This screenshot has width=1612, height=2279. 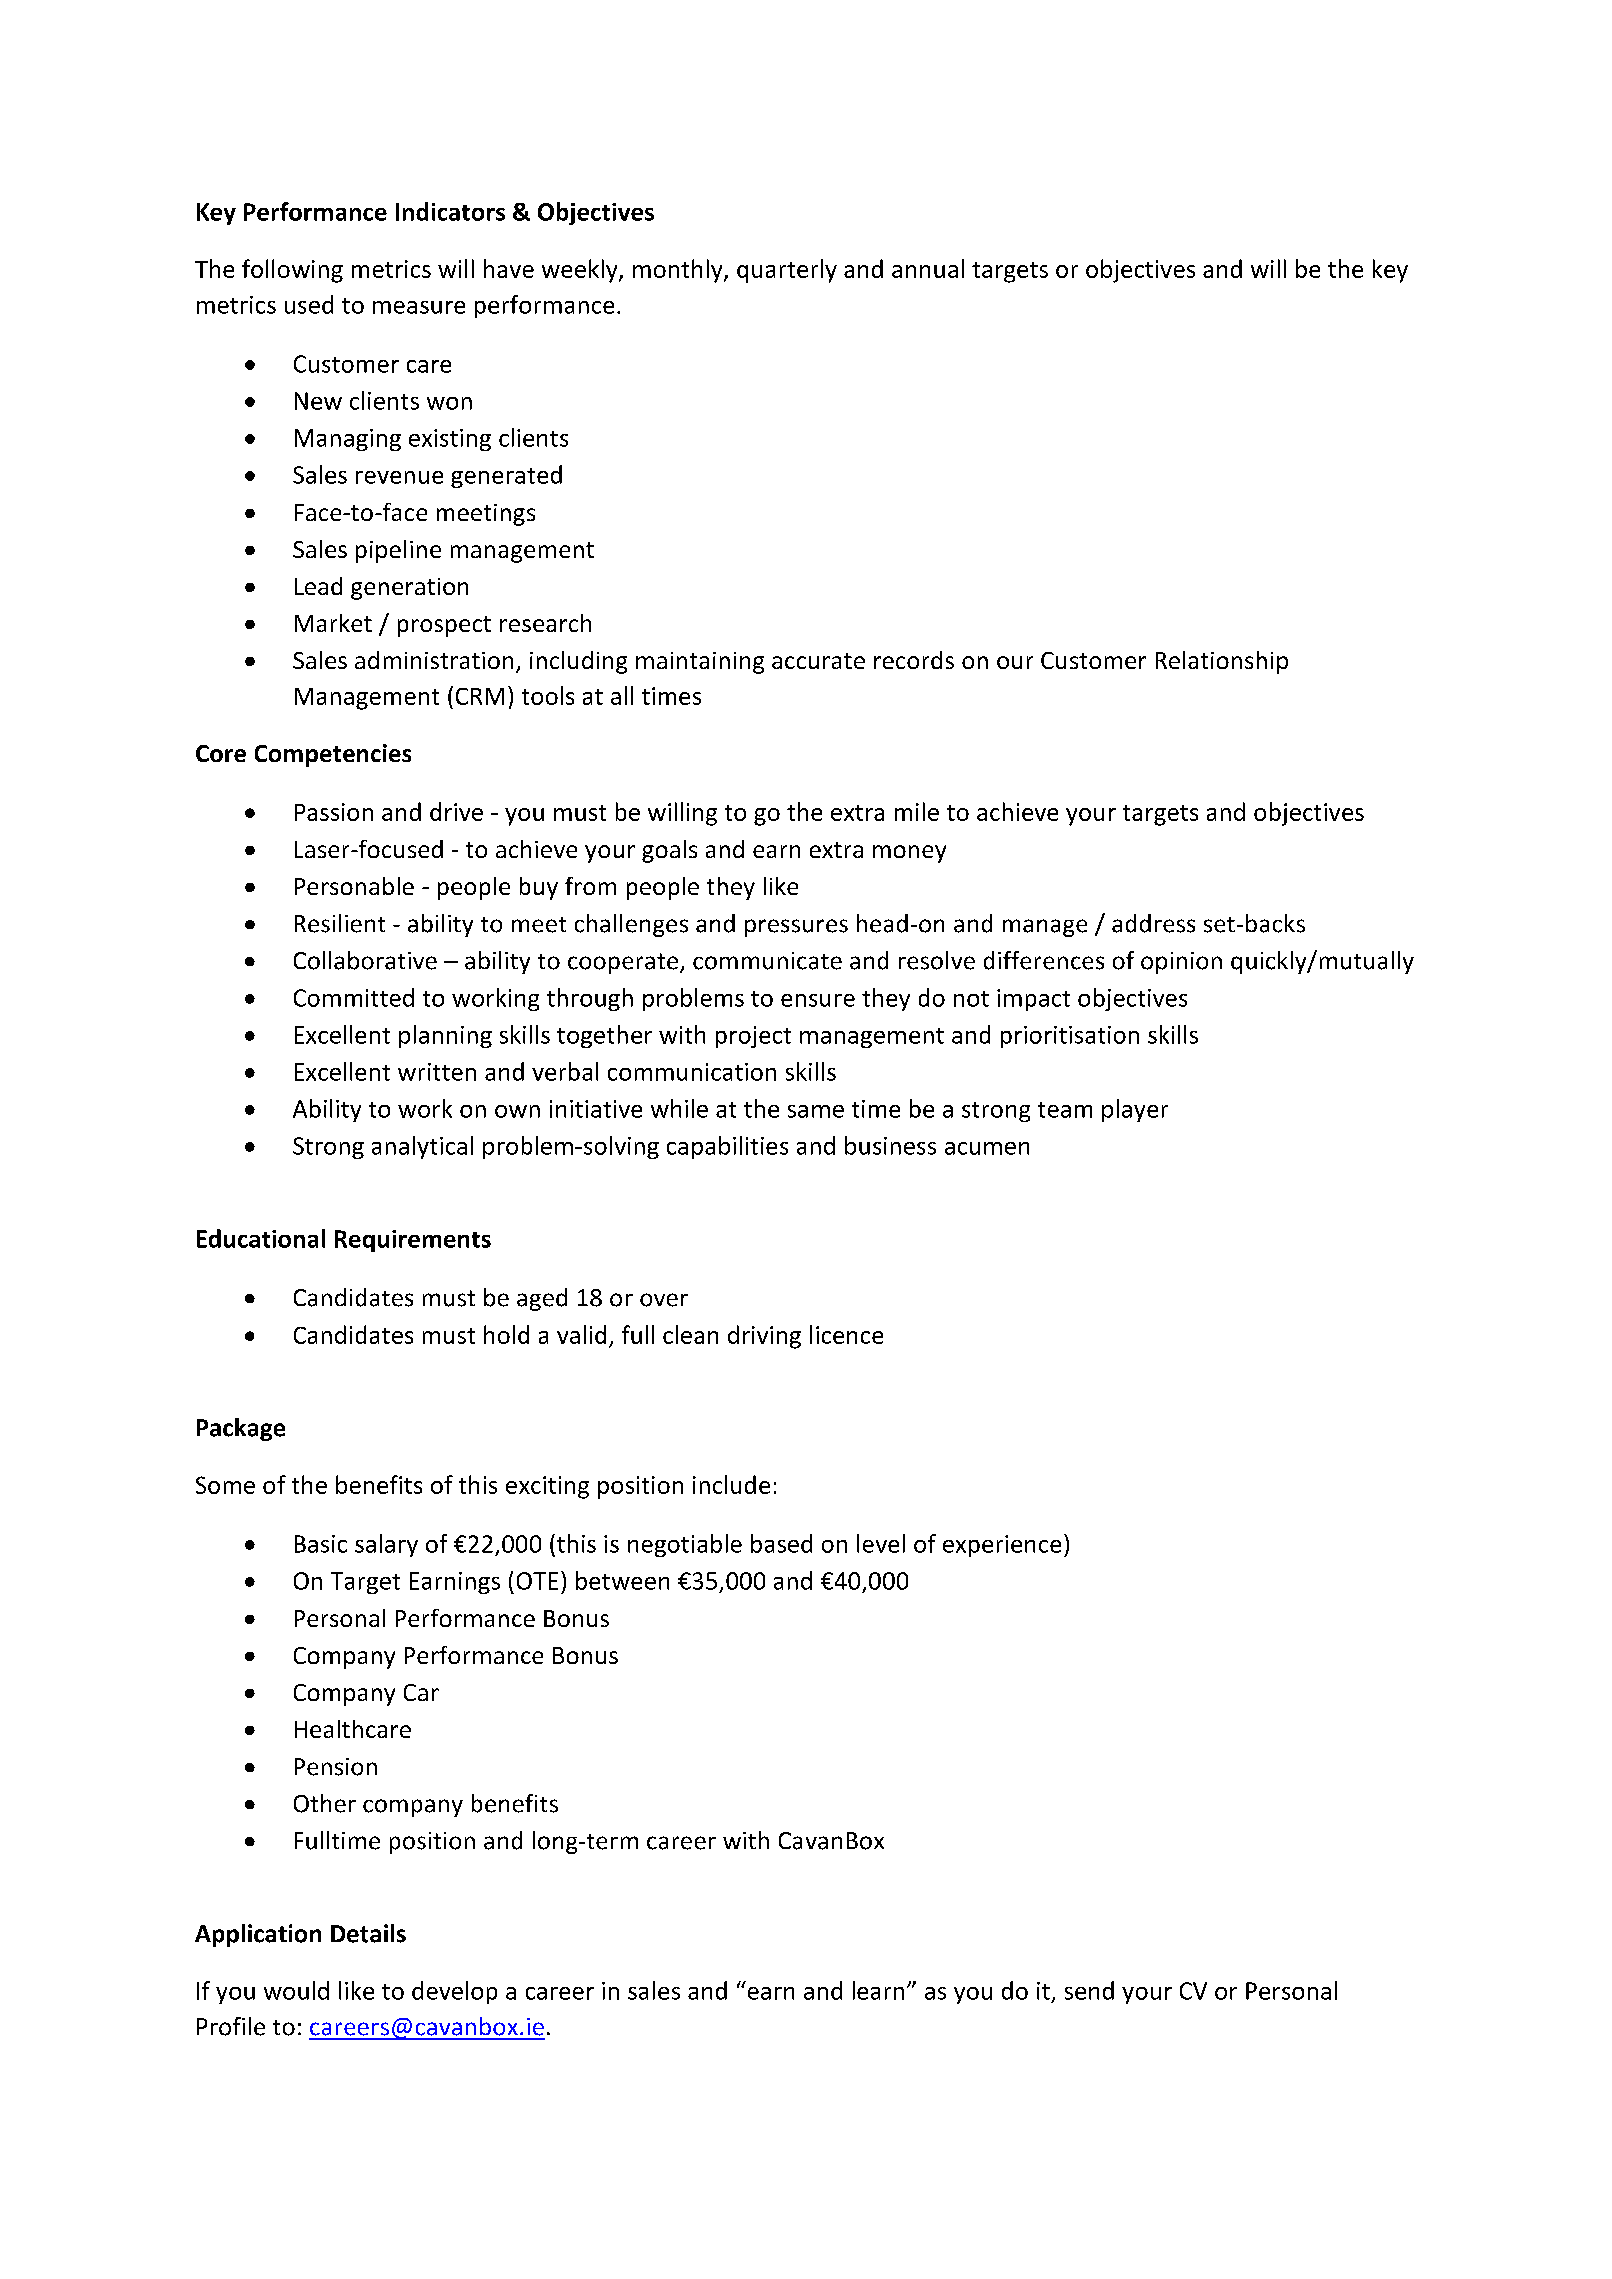 I want to click on monthly, so click(x=679, y=271).
